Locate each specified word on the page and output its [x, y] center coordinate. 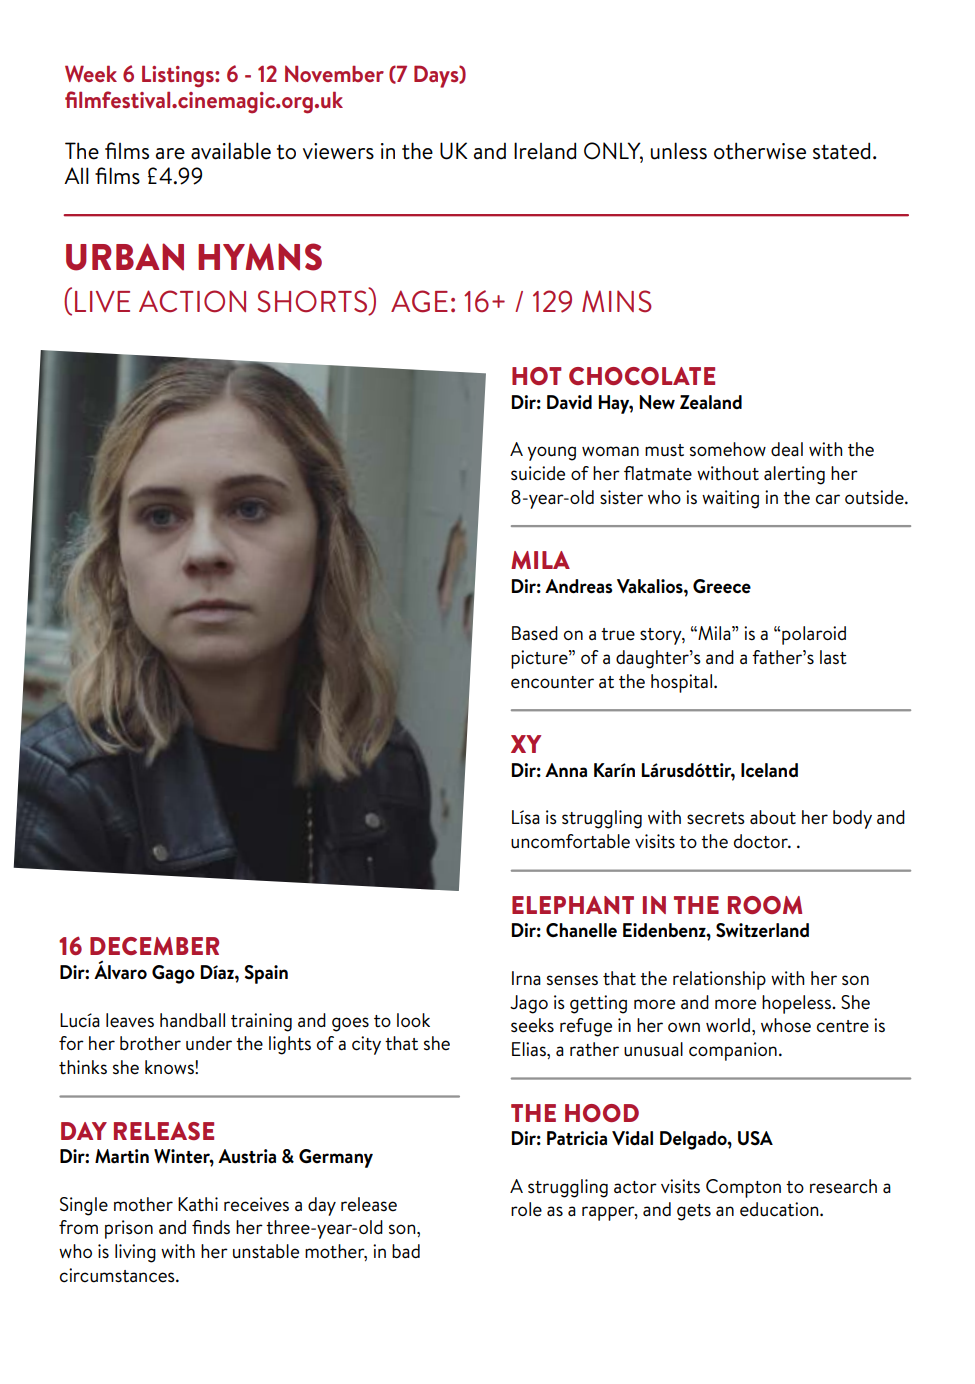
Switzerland [762, 930]
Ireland [545, 151]
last [833, 657]
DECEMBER [154, 946]
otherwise [760, 151]
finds [211, 1227]
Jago [529, 1004]
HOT [537, 376]
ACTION [192, 301]
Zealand [711, 402]
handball [192, 1020]
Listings [179, 76]
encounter [552, 682]
